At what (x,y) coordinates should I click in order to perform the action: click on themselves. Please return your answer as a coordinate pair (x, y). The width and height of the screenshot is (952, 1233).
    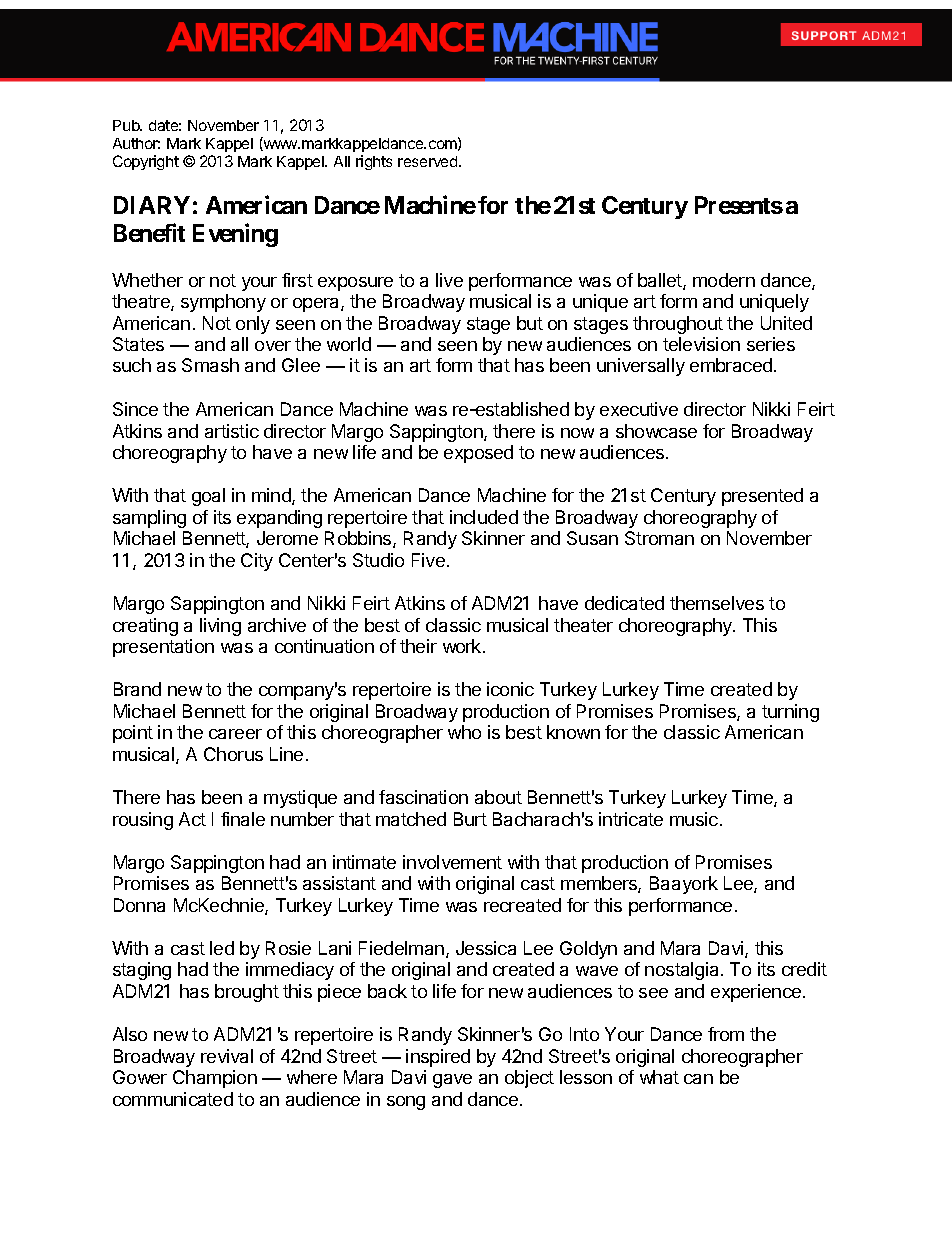
    Looking at the image, I should click on (717, 603).
